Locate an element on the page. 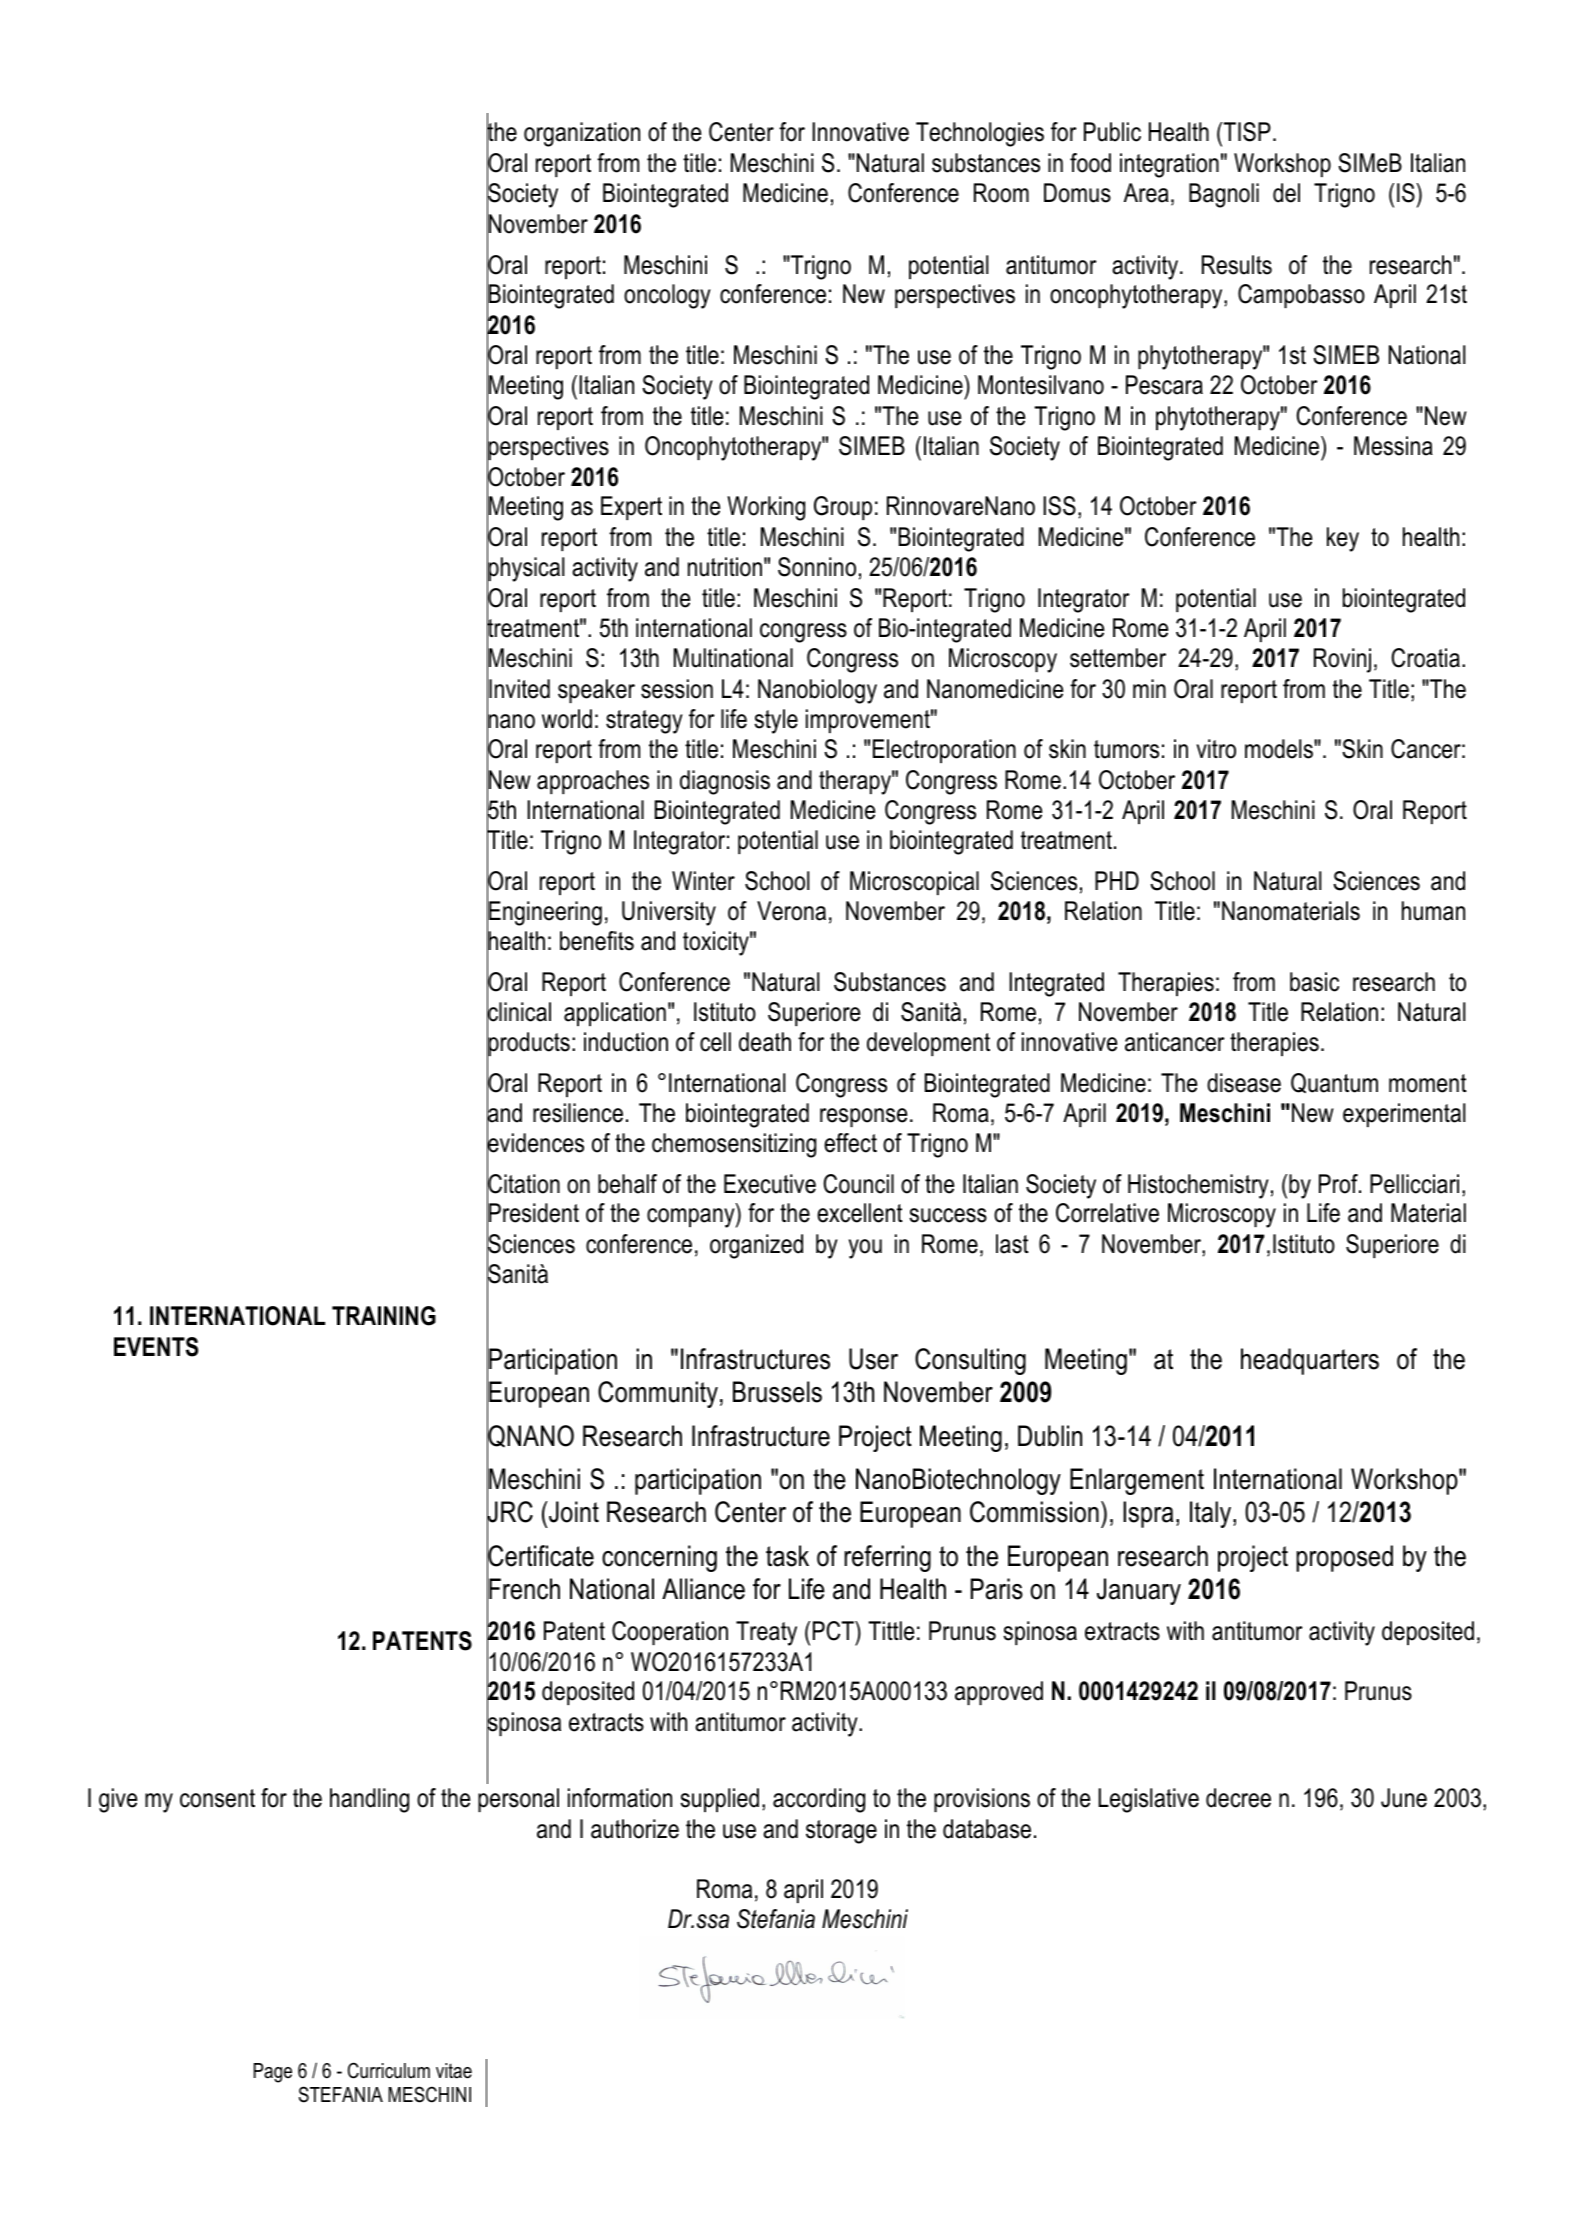 The image size is (1574, 2227). organization is located at coordinates (582, 134).
